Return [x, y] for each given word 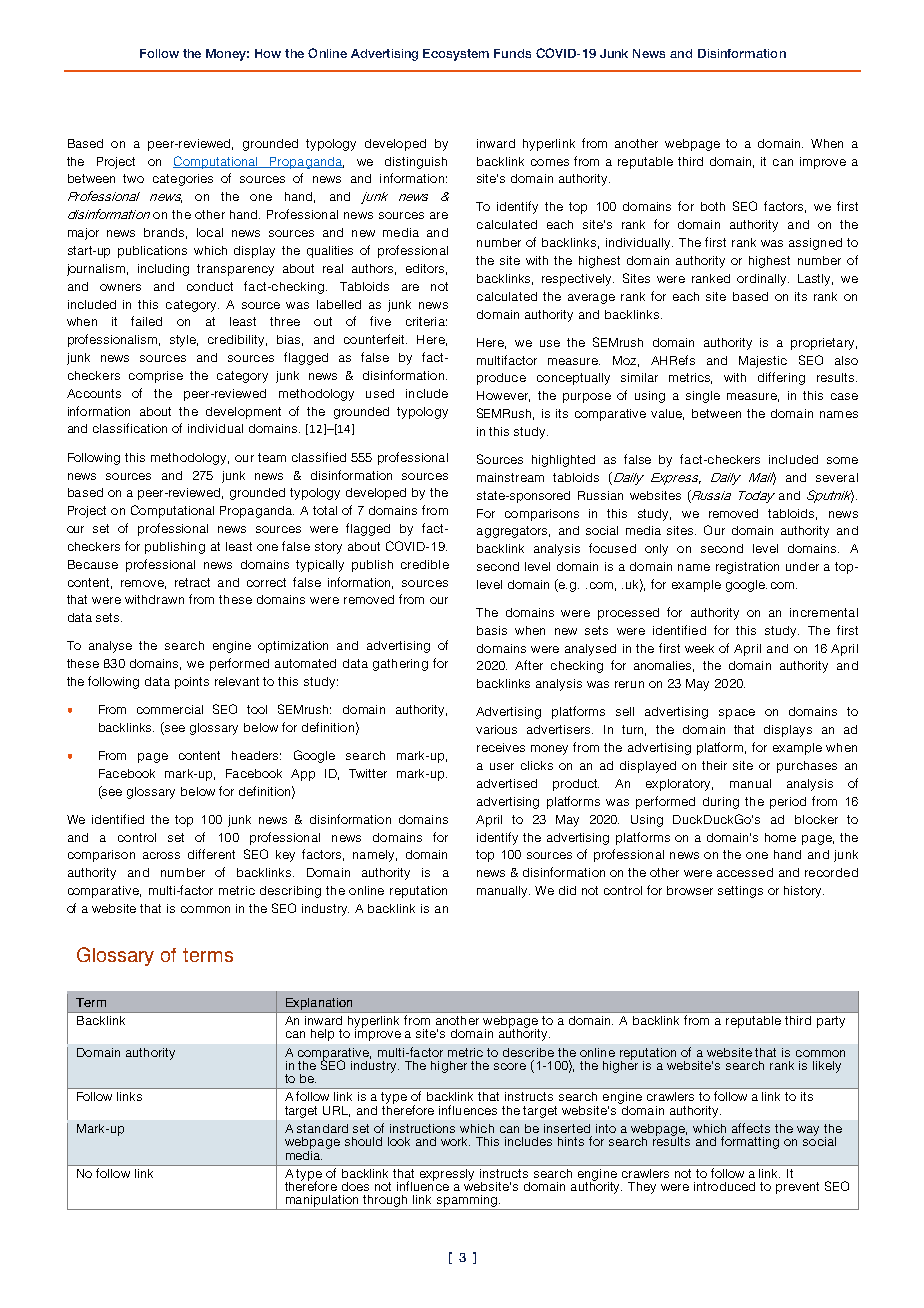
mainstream [510, 477]
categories [183, 180]
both [713, 206]
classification [130, 428]
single [703, 397]
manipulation [322, 1201]
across [161, 855]
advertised [507, 783]
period [788, 803]
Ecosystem [456, 55]
